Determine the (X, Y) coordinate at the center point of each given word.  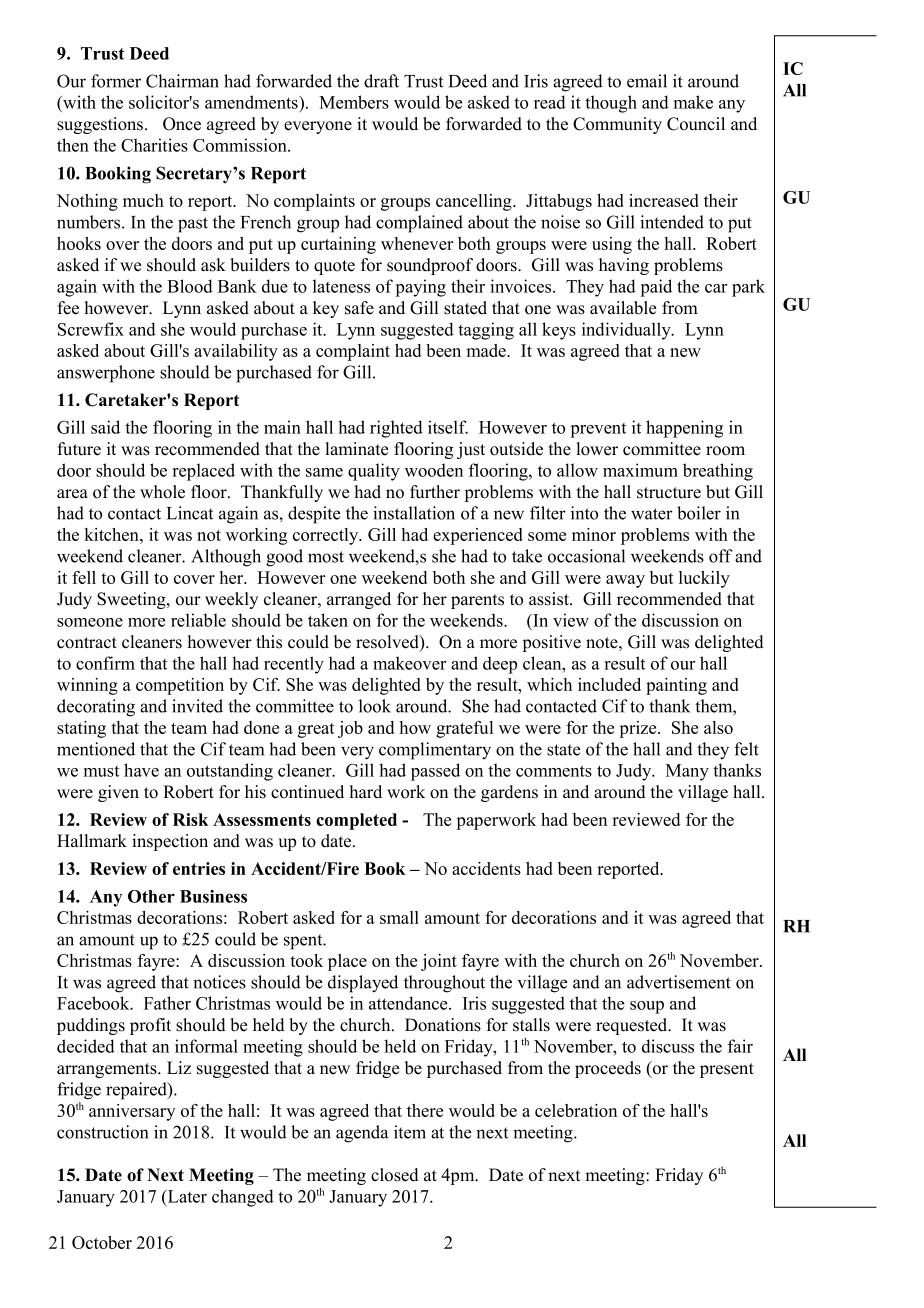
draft (381, 81)
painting (676, 686)
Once (182, 124)
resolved (388, 643)
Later (186, 1196)
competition (180, 686)
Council (696, 124)
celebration (576, 1110)
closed (395, 1175)
